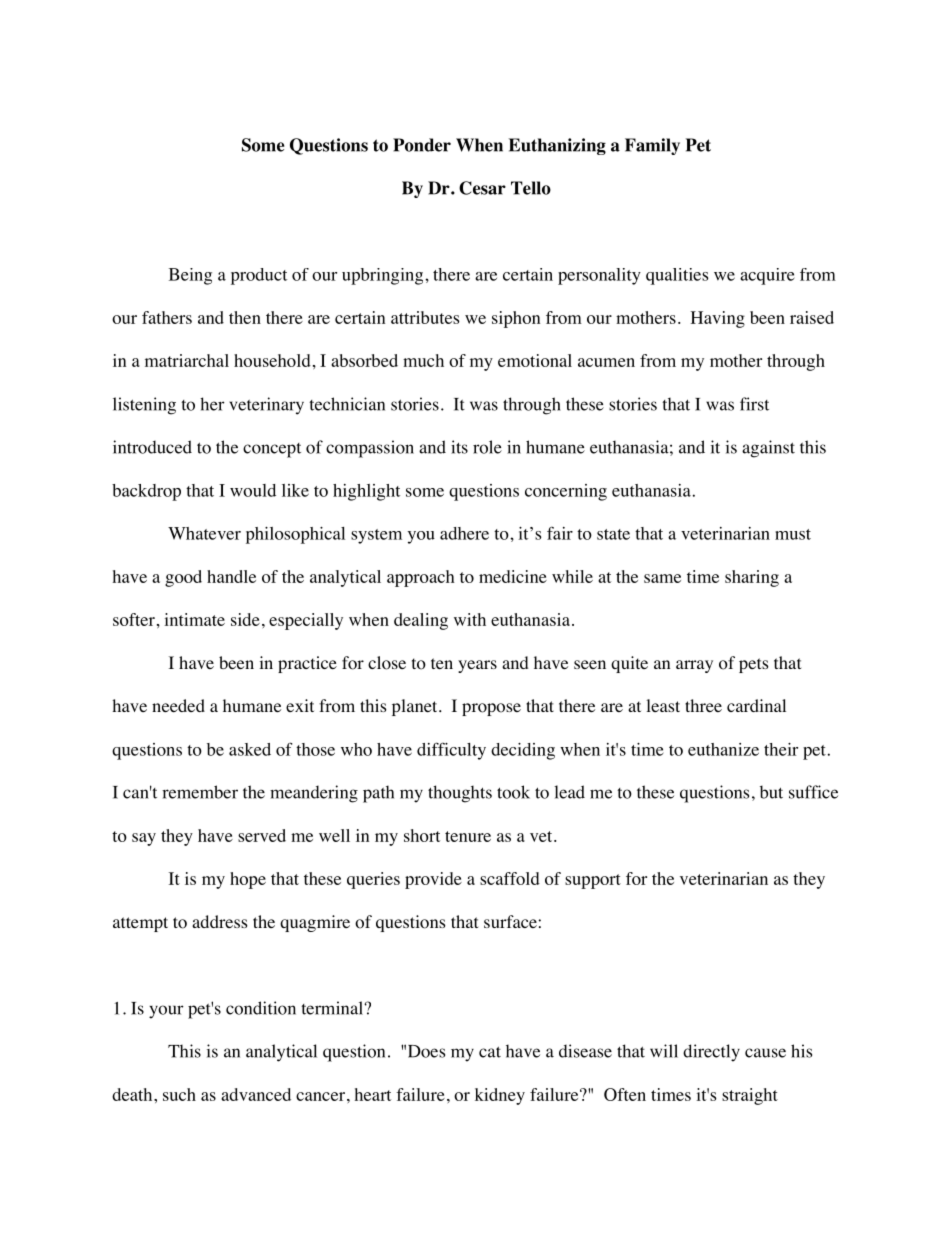 The image size is (952, 1233). What do you see at coordinates (190, 276) in the screenshot?
I see `Being` at bounding box center [190, 276].
